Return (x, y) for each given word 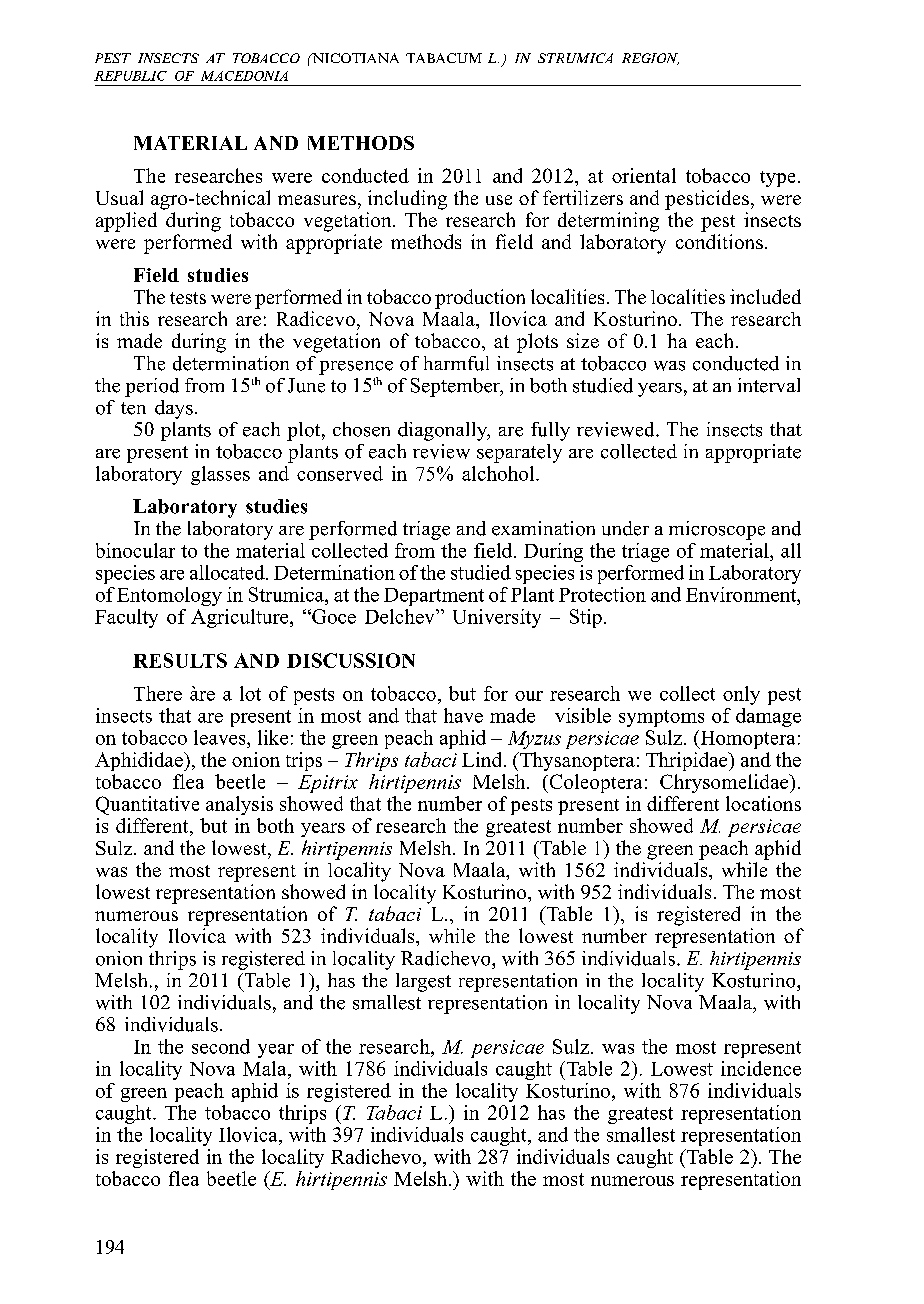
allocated (228, 572)
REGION (650, 59)
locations (763, 803)
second (221, 1046)
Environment (742, 594)
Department (434, 597)
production (480, 299)
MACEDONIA (244, 76)
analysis (239, 805)
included (765, 296)
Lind (481, 759)
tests (188, 298)
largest (423, 982)
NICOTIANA (354, 58)
